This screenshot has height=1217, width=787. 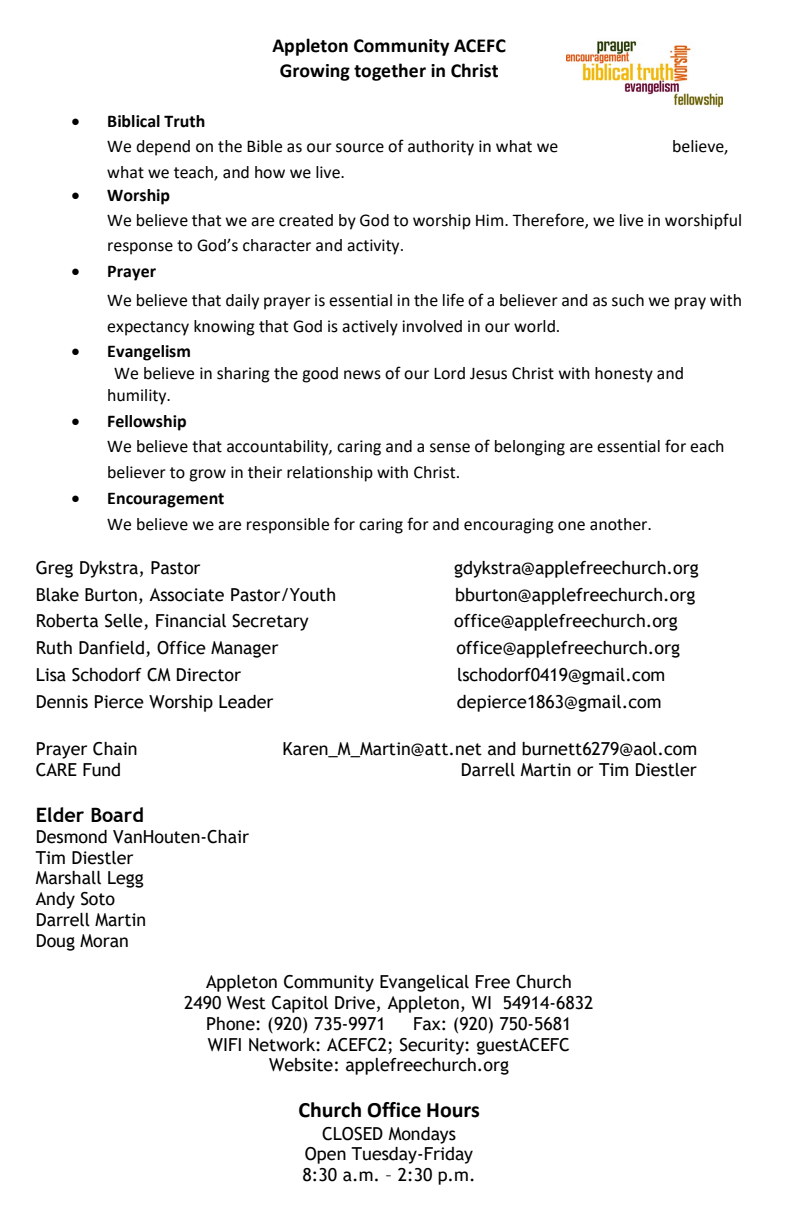 What do you see at coordinates (224, 1044) in the screenshot?
I see `WIFI` at bounding box center [224, 1044].
